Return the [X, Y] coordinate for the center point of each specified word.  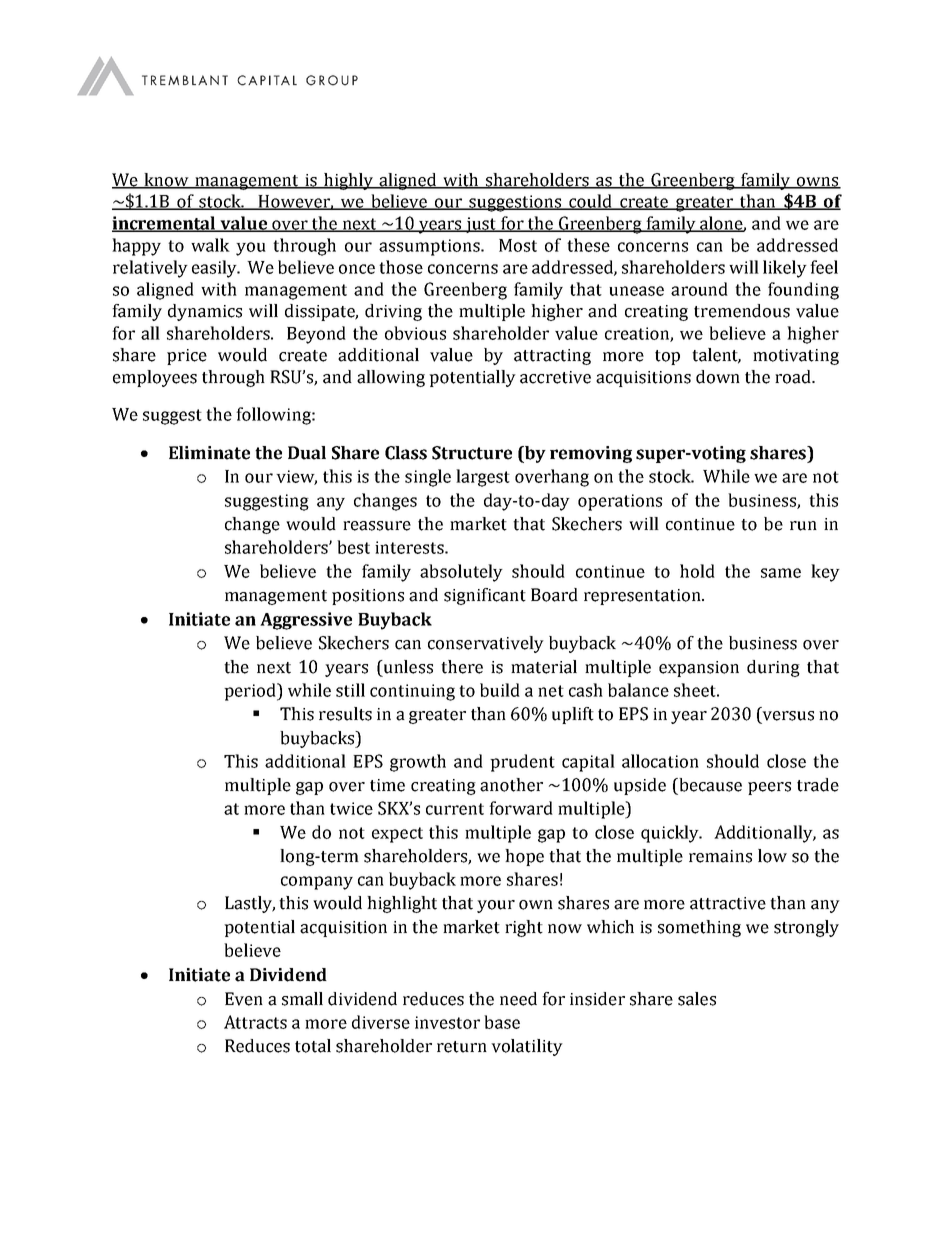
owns [818, 182]
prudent [522, 763]
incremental [165, 224]
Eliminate [209, 453]
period [251, 692]
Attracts [255, 1022]
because [709, 785]
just [481, 225]
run [803, 526]
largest [483, 478]
